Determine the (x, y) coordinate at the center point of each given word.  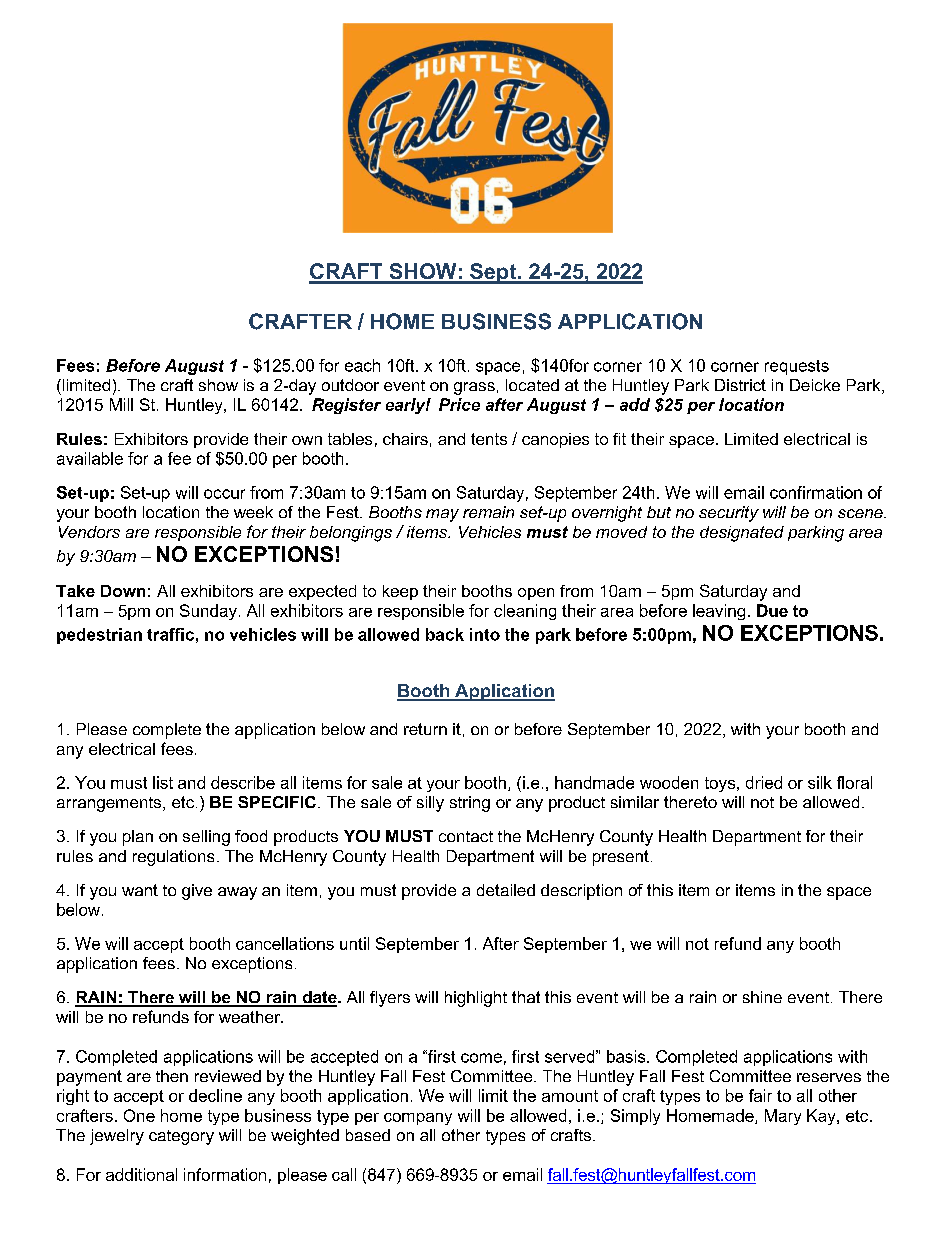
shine (762, 997)
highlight (476, 999)
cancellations (285, 943)
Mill (121, 404)
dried (764, 782)
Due (772, 610)
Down (123, 591)
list (163, 782)
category (181, 1137)
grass (474, 388)
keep (400, 592)
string (470, 804)
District (740, 385)
